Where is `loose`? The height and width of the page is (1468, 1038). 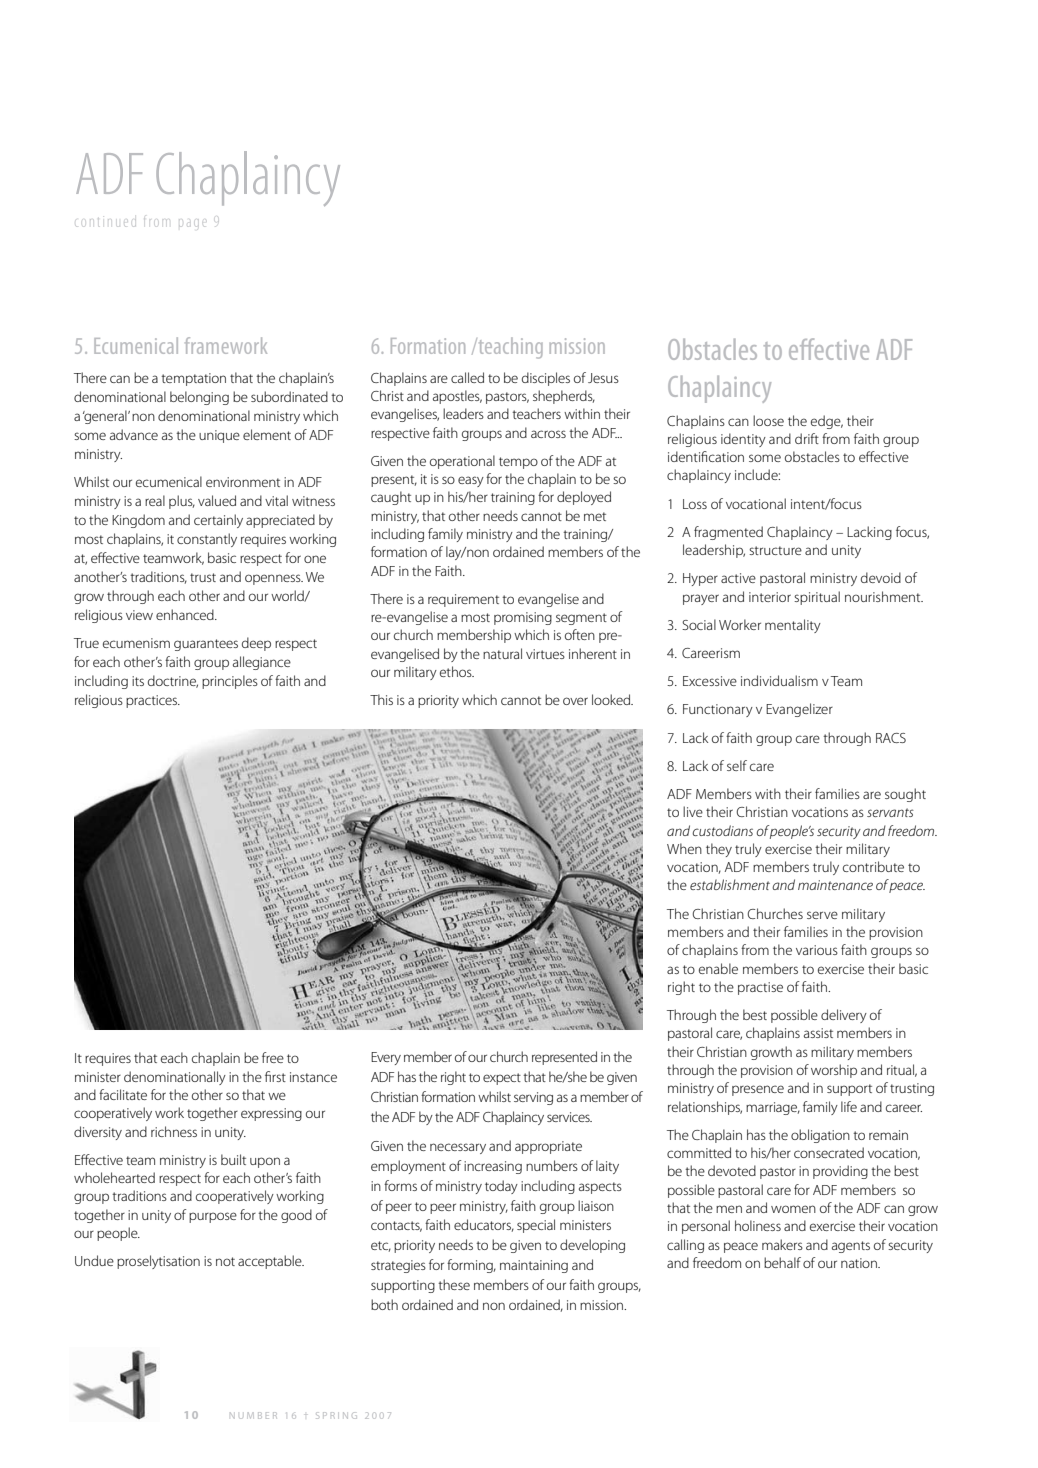 loose is located at coordinates (768, 420).
